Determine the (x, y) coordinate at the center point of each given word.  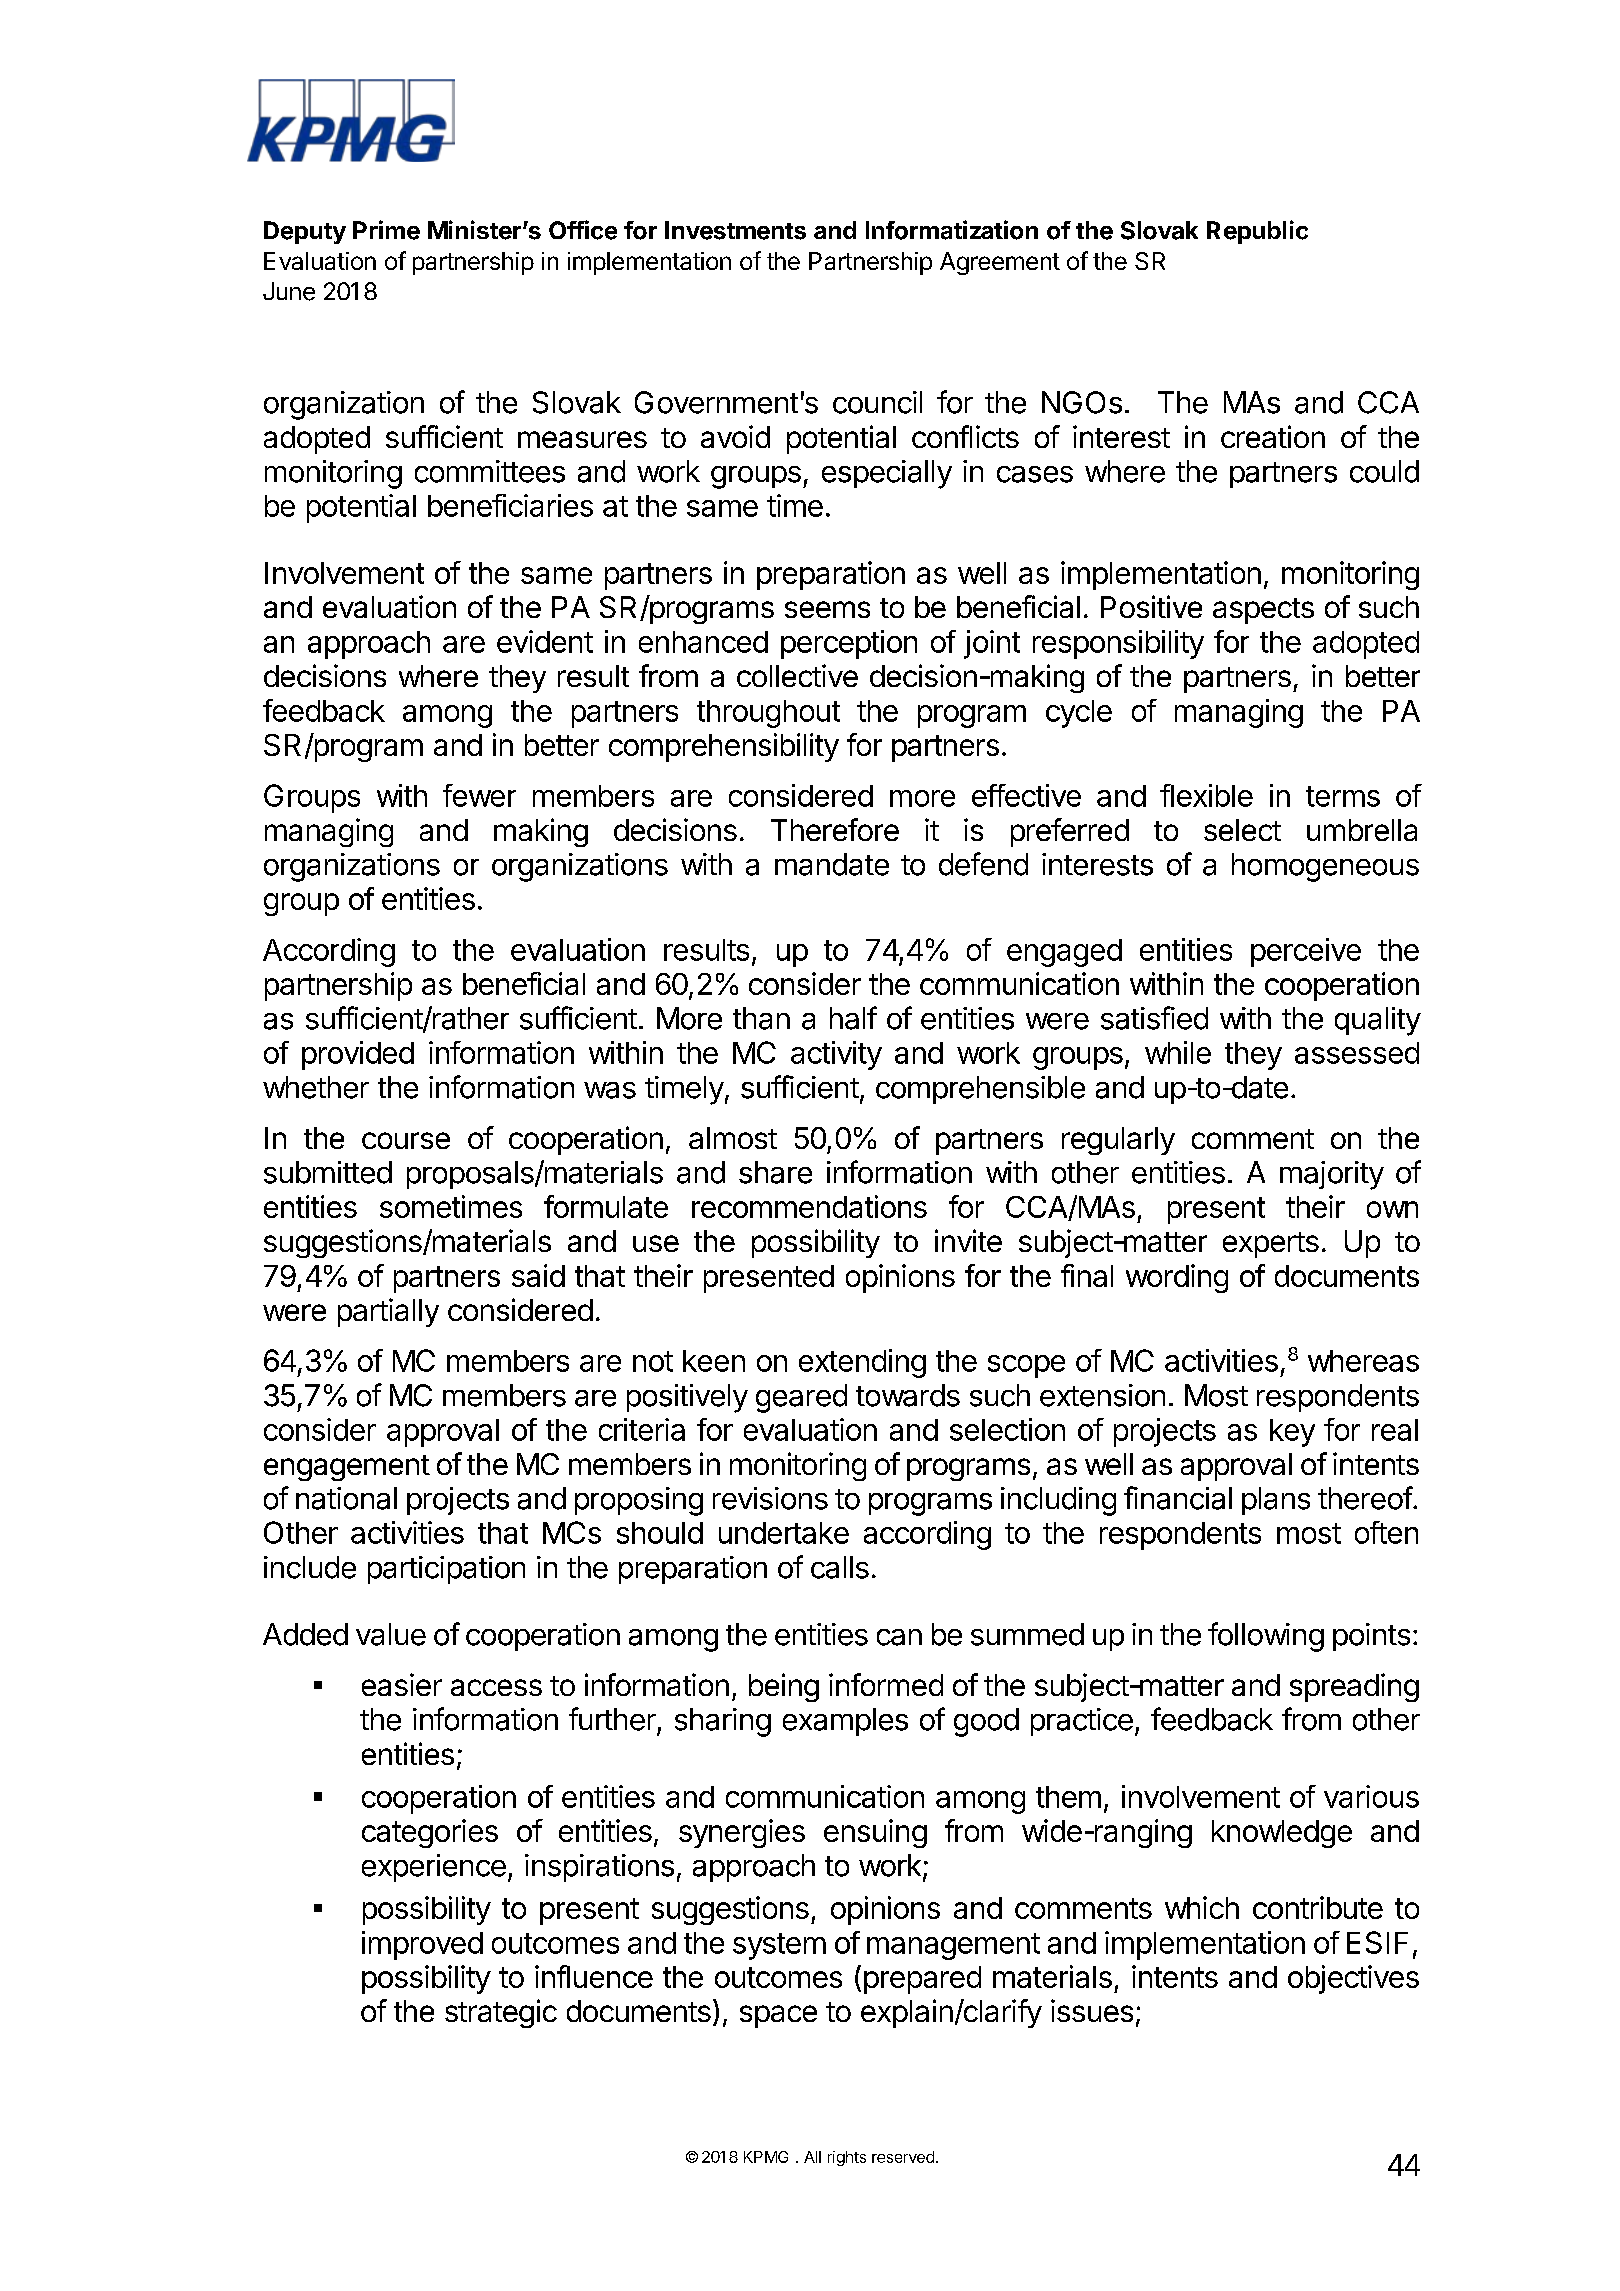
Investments (735, 230)
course (406, 1140)
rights (847, 2158)
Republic (1257, 232)
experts (1271, 1245)
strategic (501, 2013)
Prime (386, 230)
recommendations (809, 1206)
